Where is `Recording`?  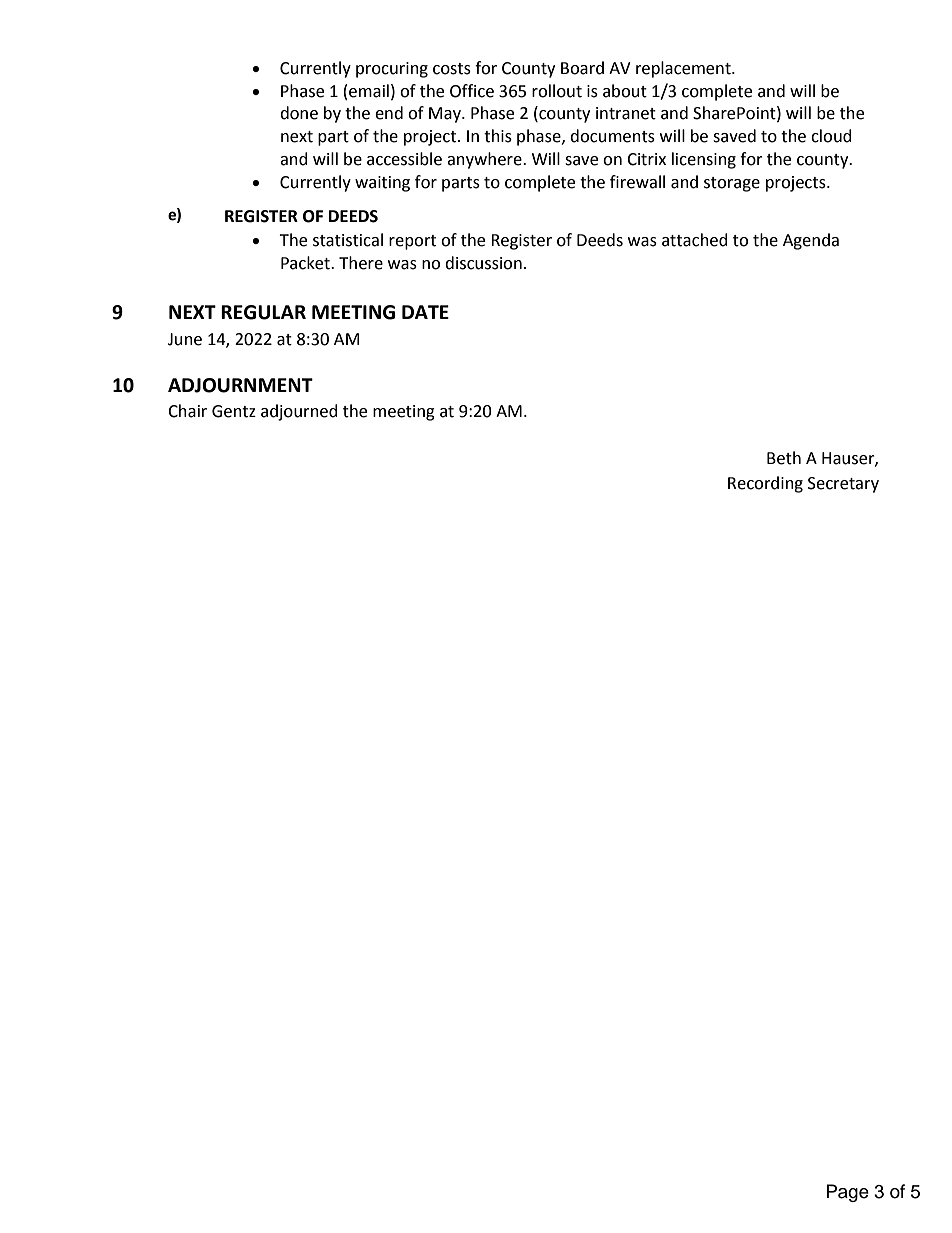 Recording is located at coordinates (765, 484).
